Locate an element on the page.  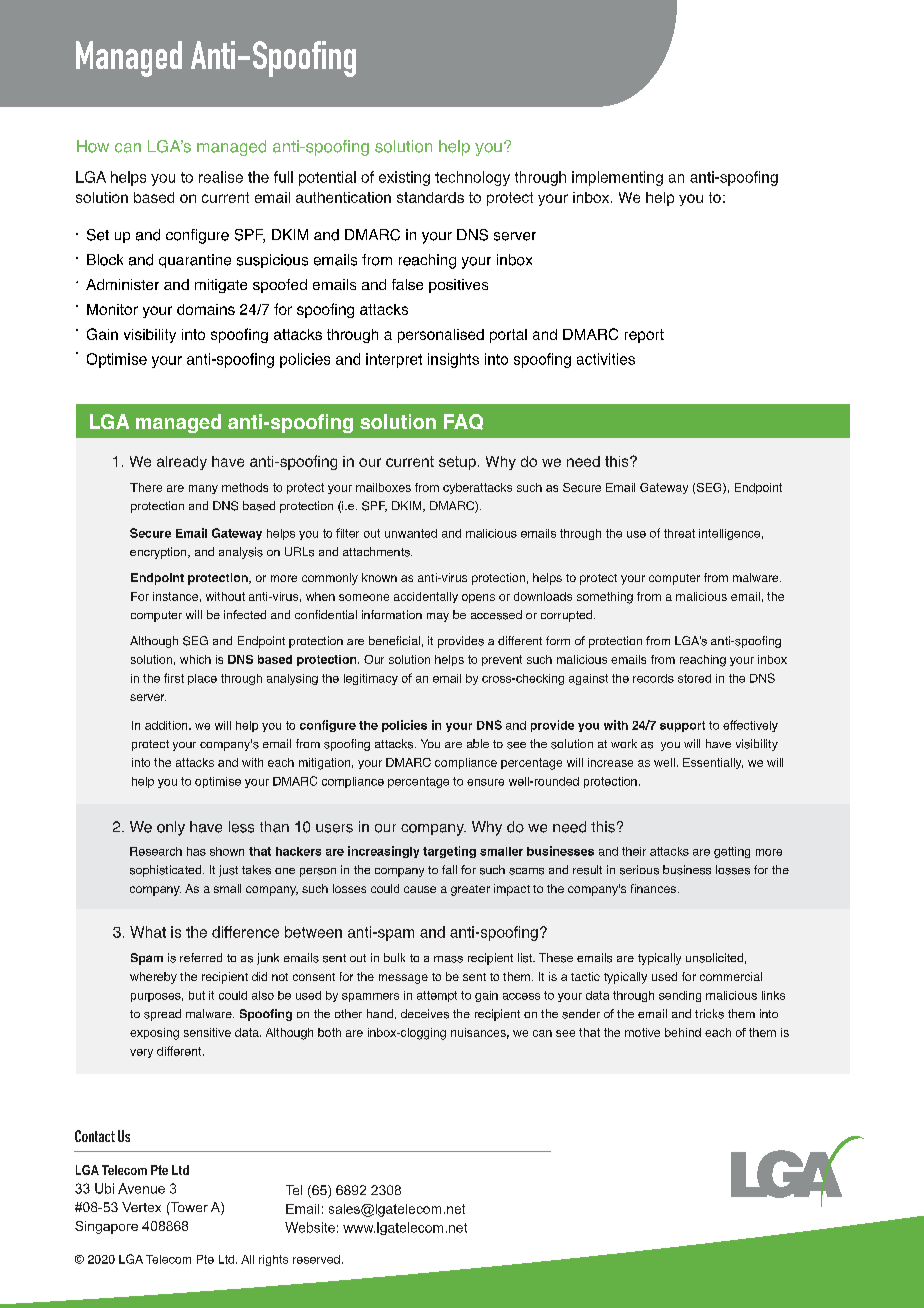
implementing is located at coordinates (617, 178).
